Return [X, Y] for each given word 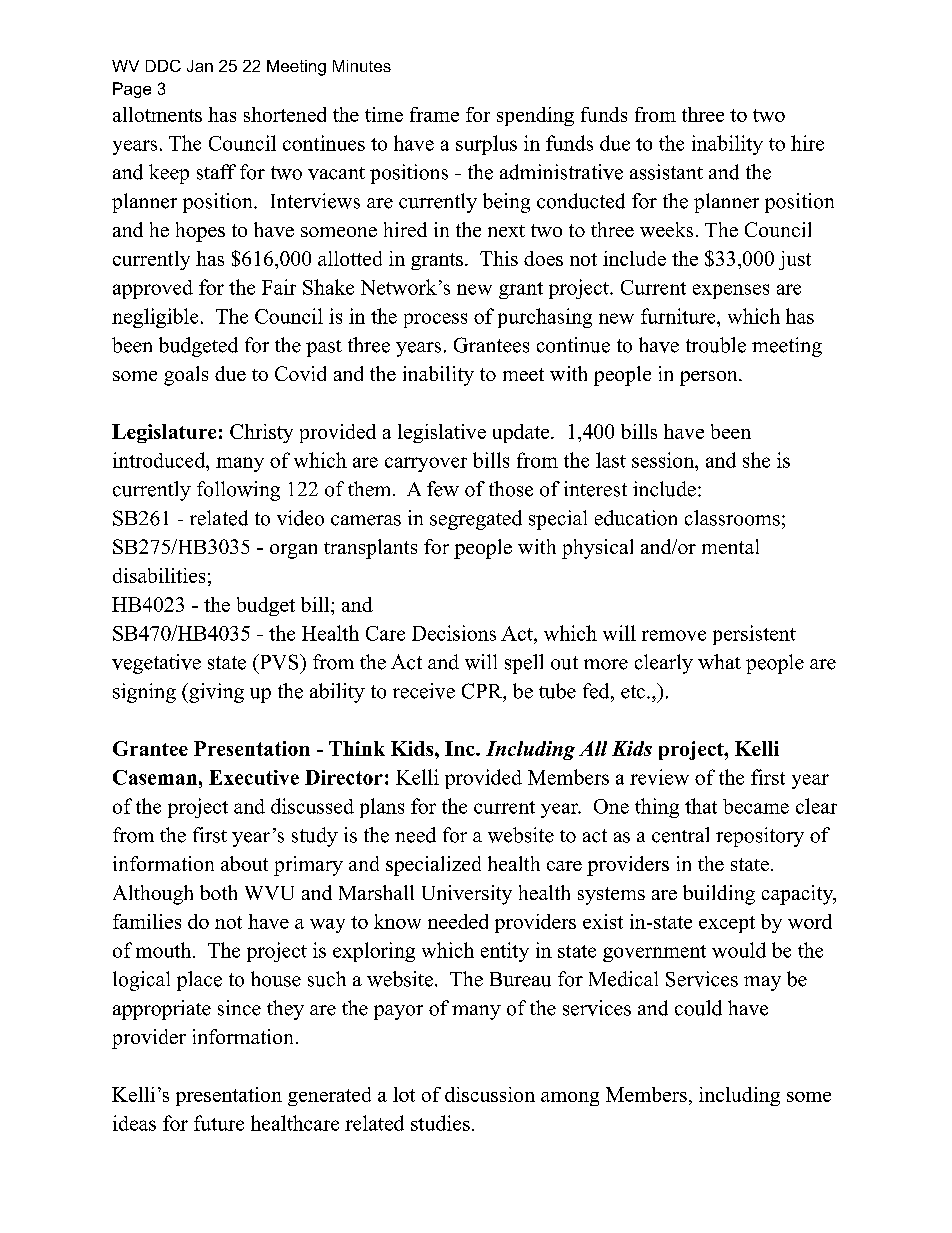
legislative [442, 433]
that [701, 806]
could [698, 1008]
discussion [490, 1094]
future [219, 1123]
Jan [200, 66]
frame [434, 114]
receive [424, 691]
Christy [261, 433]
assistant [666, 172]
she [756, 460]
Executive [254, 777]
